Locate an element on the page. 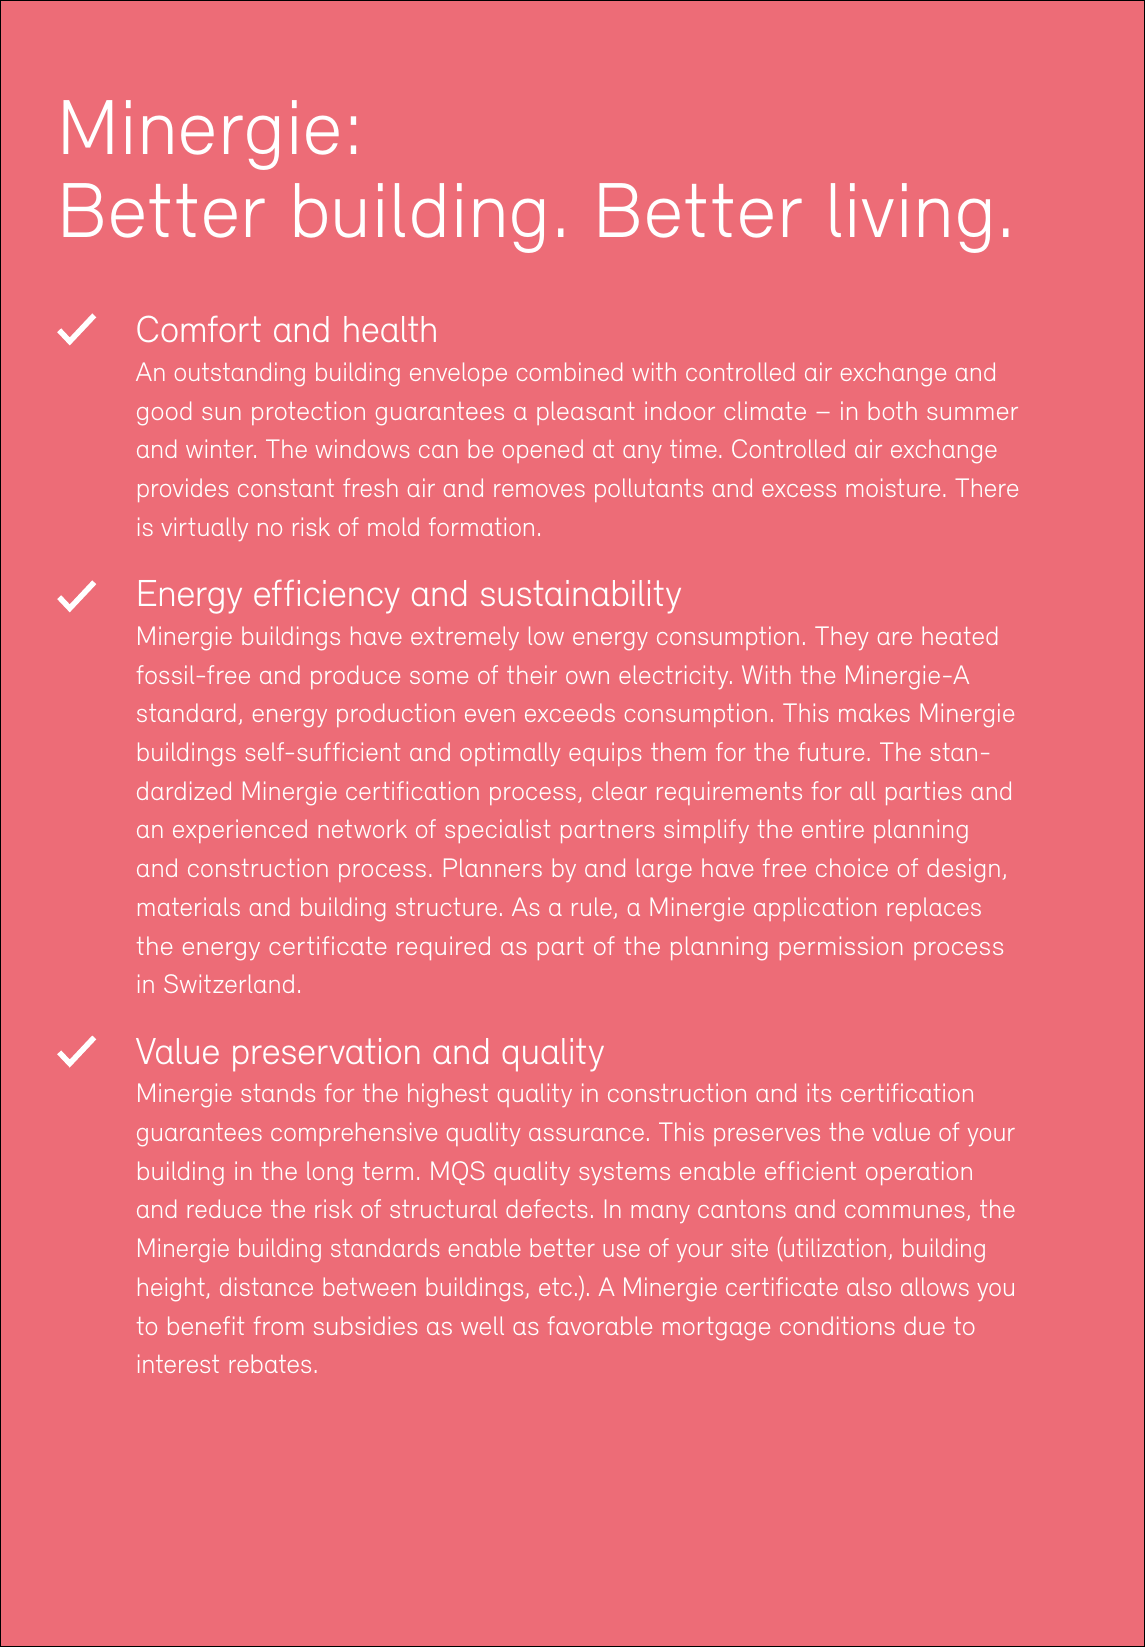  moisture is located at coordinates (893, 487).
